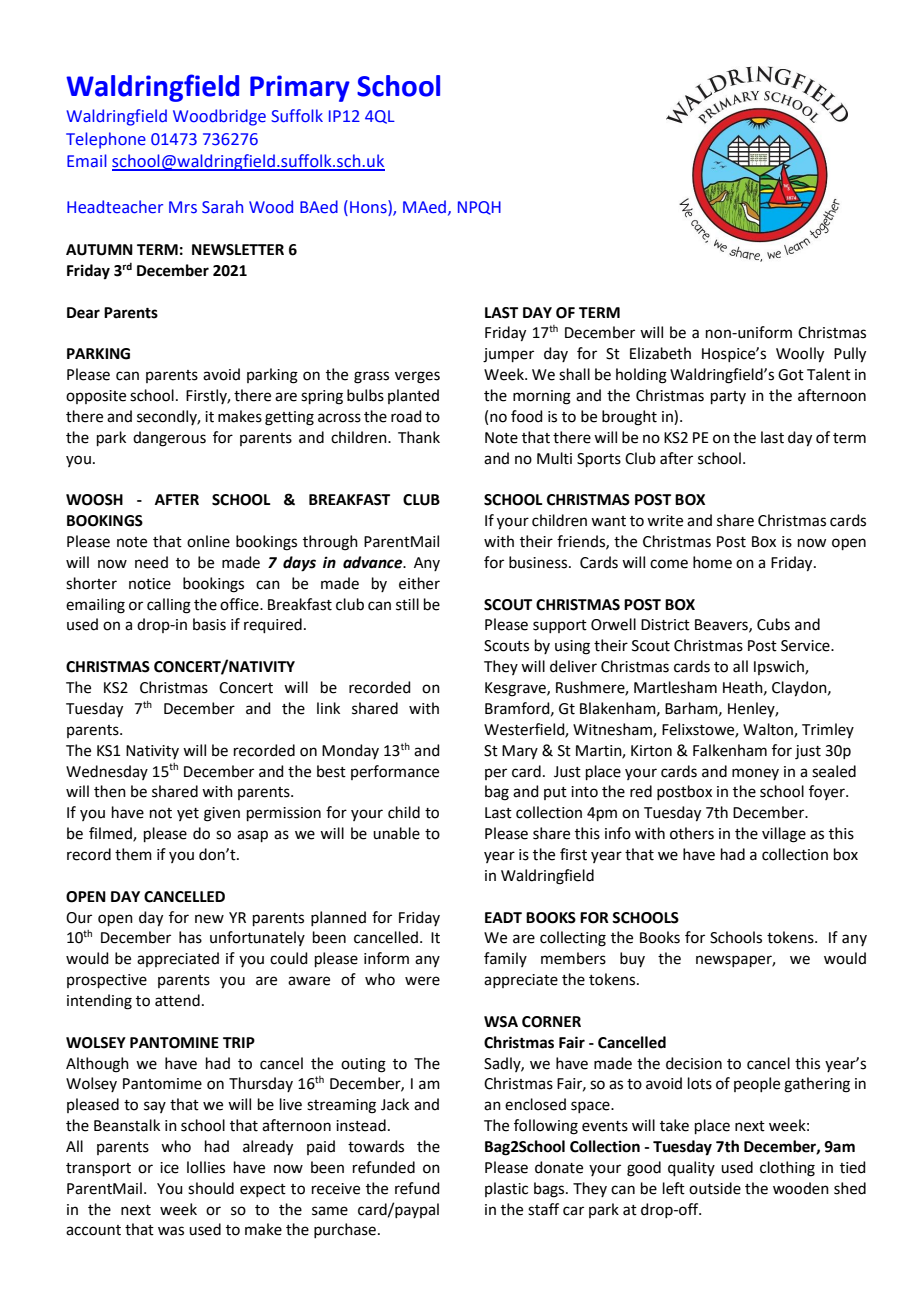  What do you see at coordinates (208, 541) in the screenshot?
I see `online` at bounding box center [208, 541].
